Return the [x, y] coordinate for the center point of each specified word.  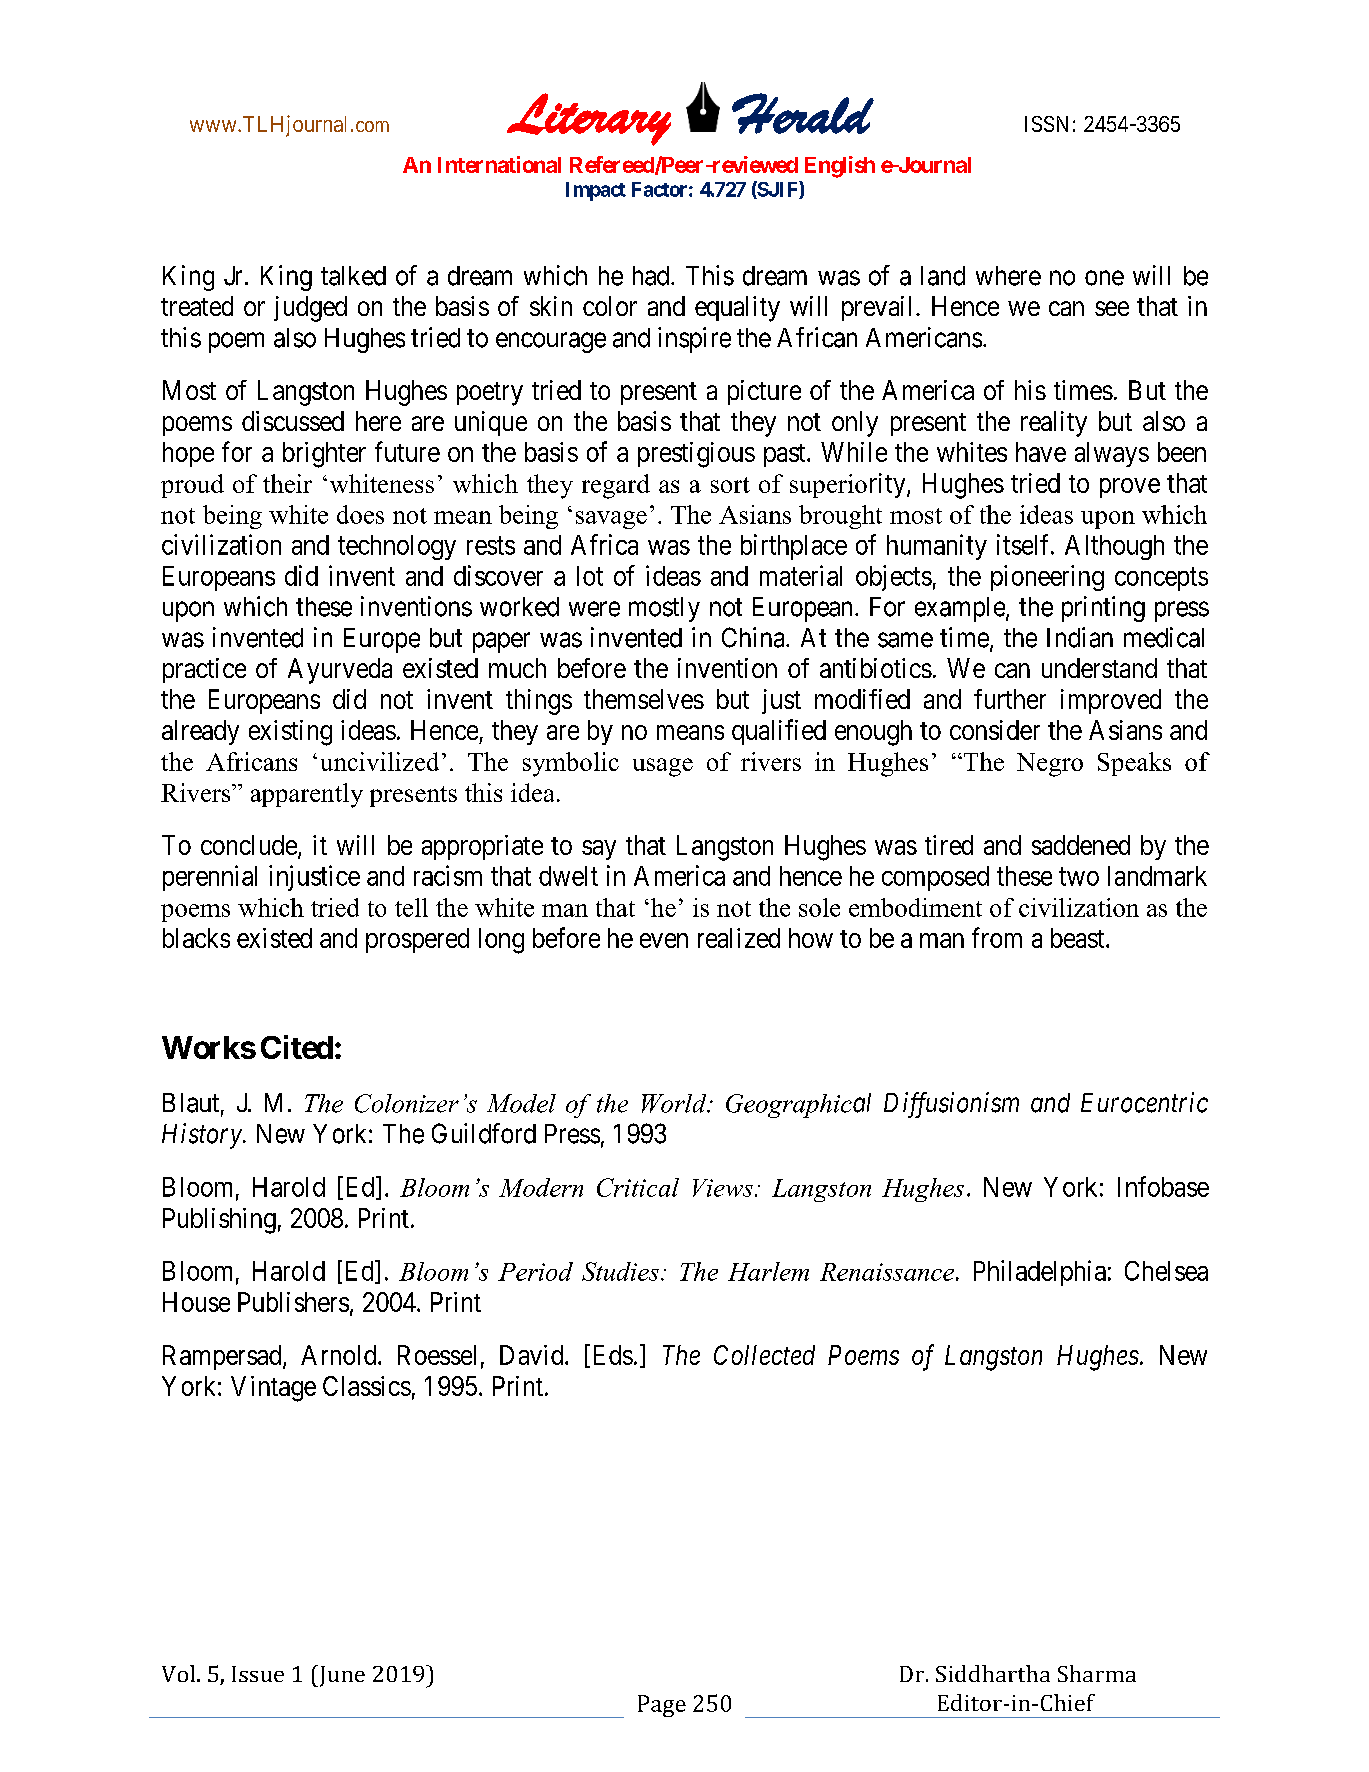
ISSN [1046, 124]
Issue [258, 1674]
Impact [596, 191]
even [664, 940]
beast [1079, 938]
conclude [249, 845]
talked [353, 276]
